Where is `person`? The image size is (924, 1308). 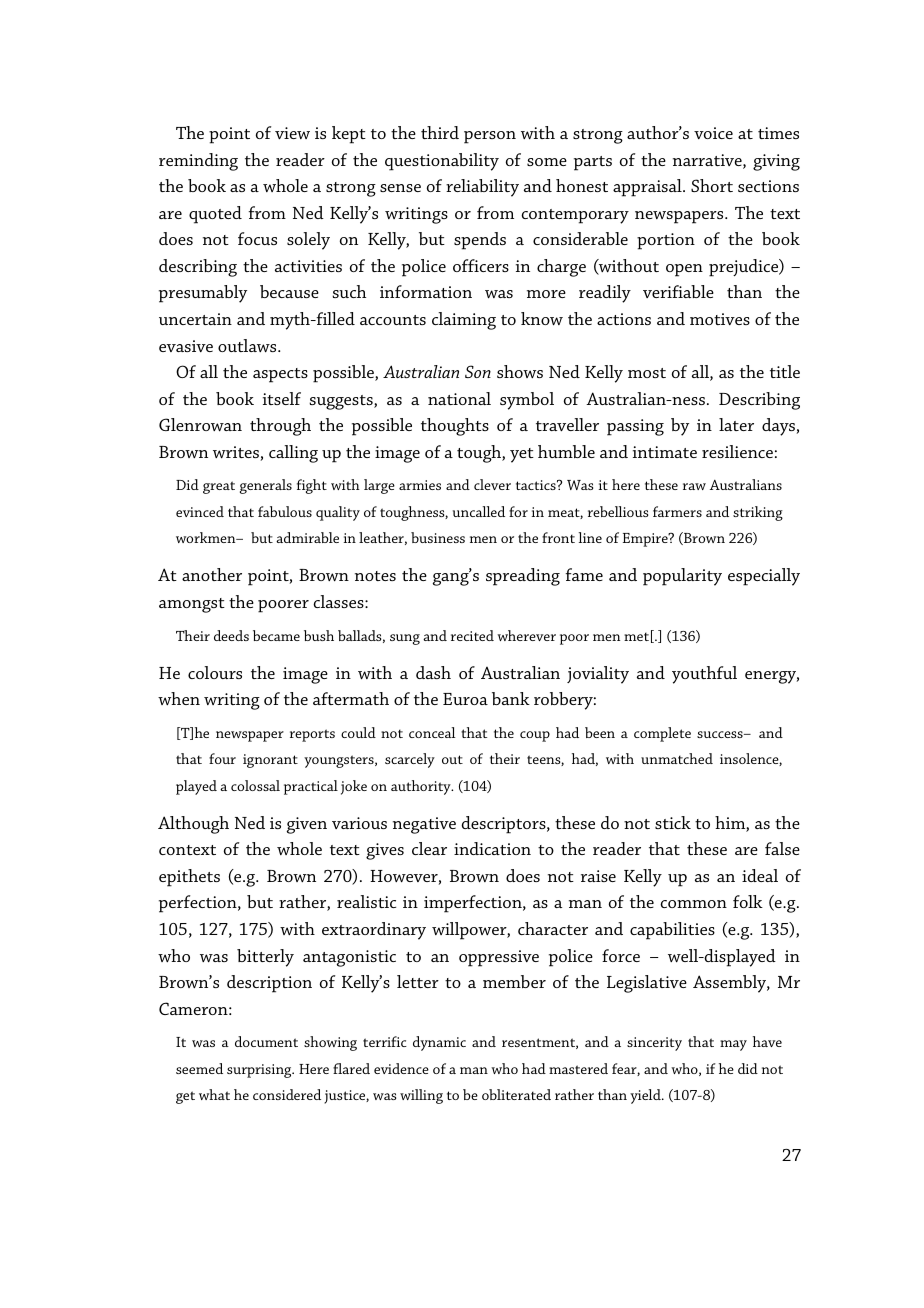
person is located at coordinates (490, 137).
